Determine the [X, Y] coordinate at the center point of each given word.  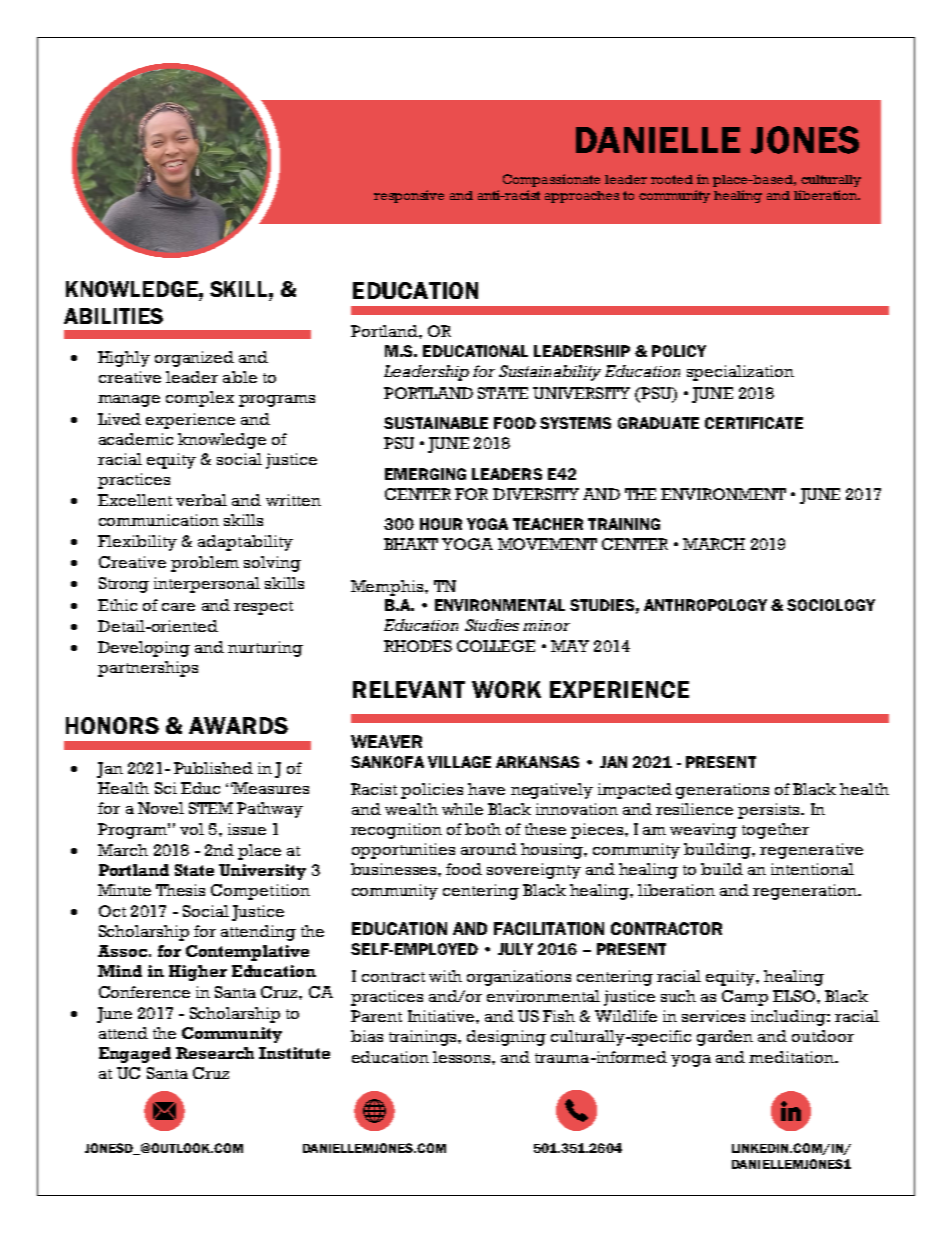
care [178, 607]
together [775, 831]
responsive [409, 196]
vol [192, 829]
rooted [672, 179]
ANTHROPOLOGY [705, 605]
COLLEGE [496, 646]
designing [506, 1038]
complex [200, 399]
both [483, 829]
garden [725, 1038]
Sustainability [550, 373]
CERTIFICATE [754, 423]
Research [215, 1053]
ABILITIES [113, 316]
